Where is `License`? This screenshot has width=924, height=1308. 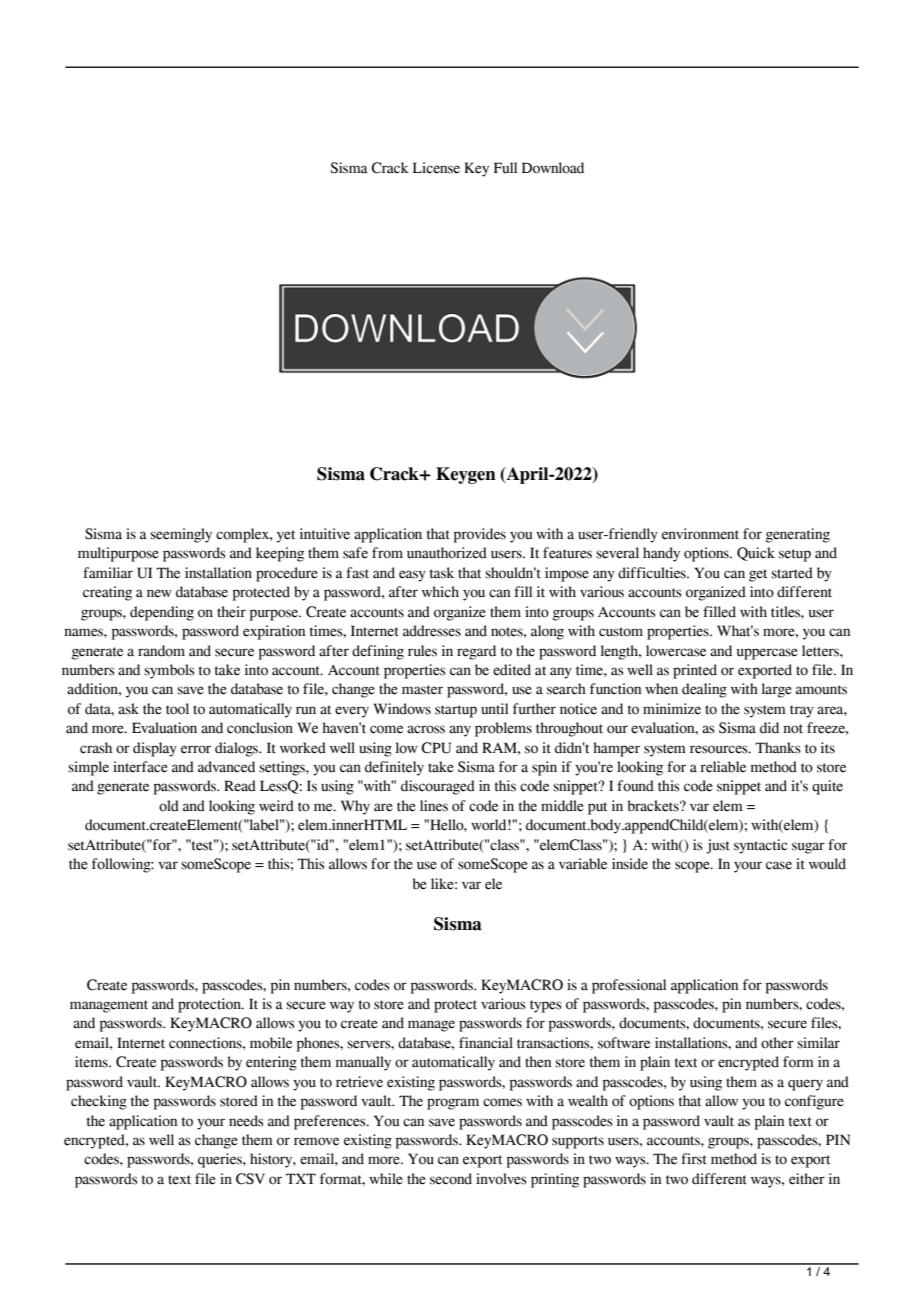 License is located at coordinates (436, 168).
